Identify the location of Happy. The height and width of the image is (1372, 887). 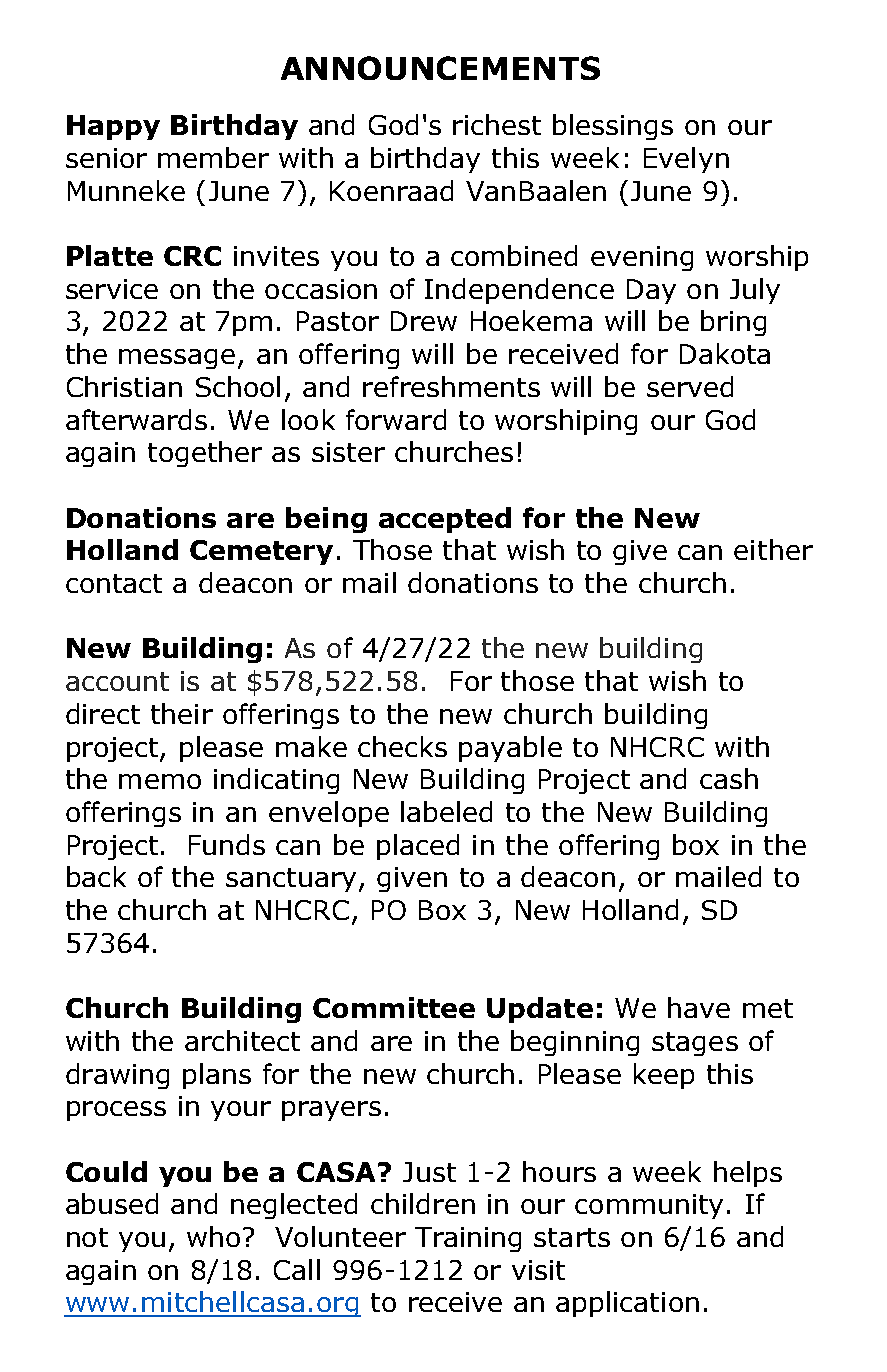
(113, 127).
